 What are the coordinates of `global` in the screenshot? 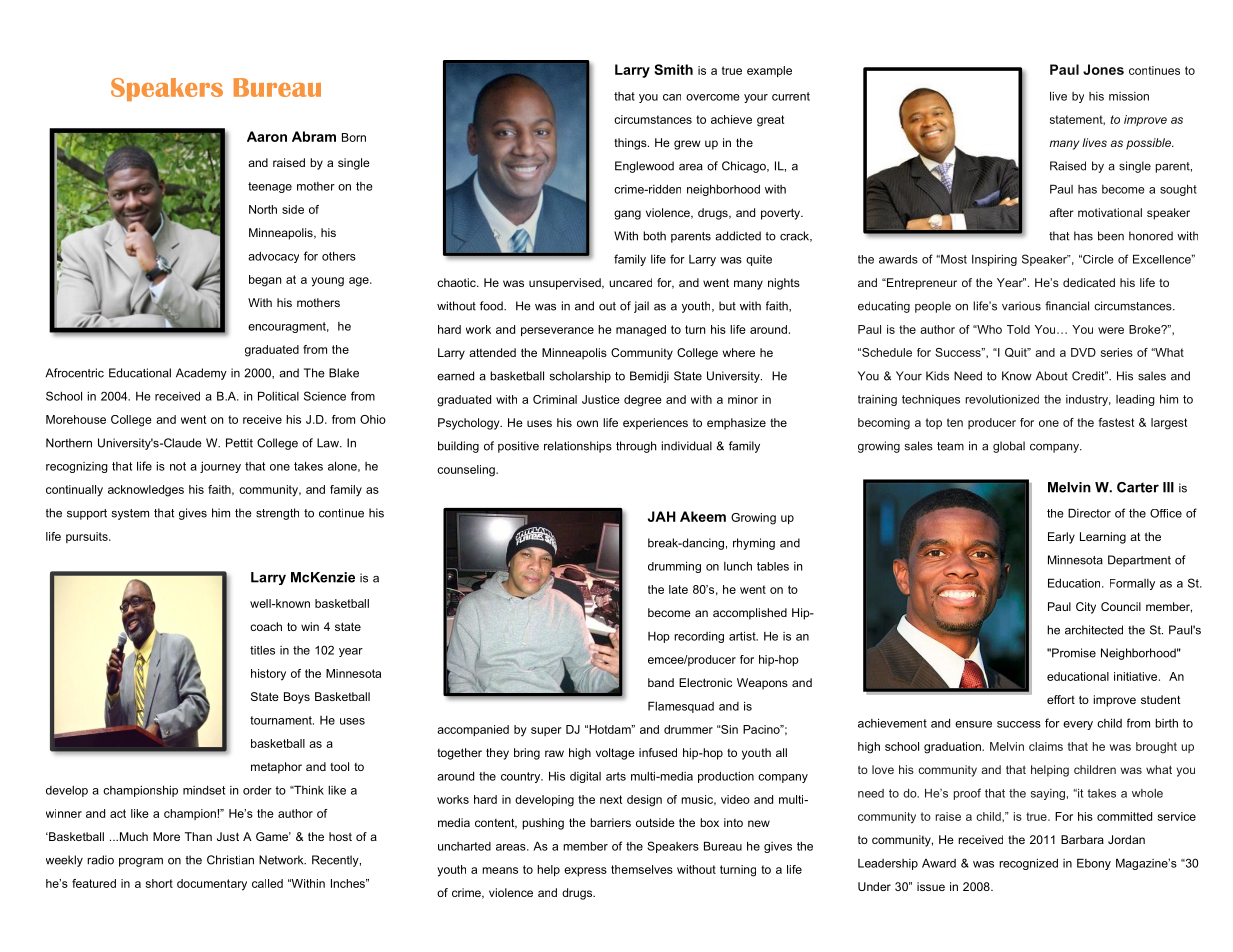 It's located at (1009, 447).
